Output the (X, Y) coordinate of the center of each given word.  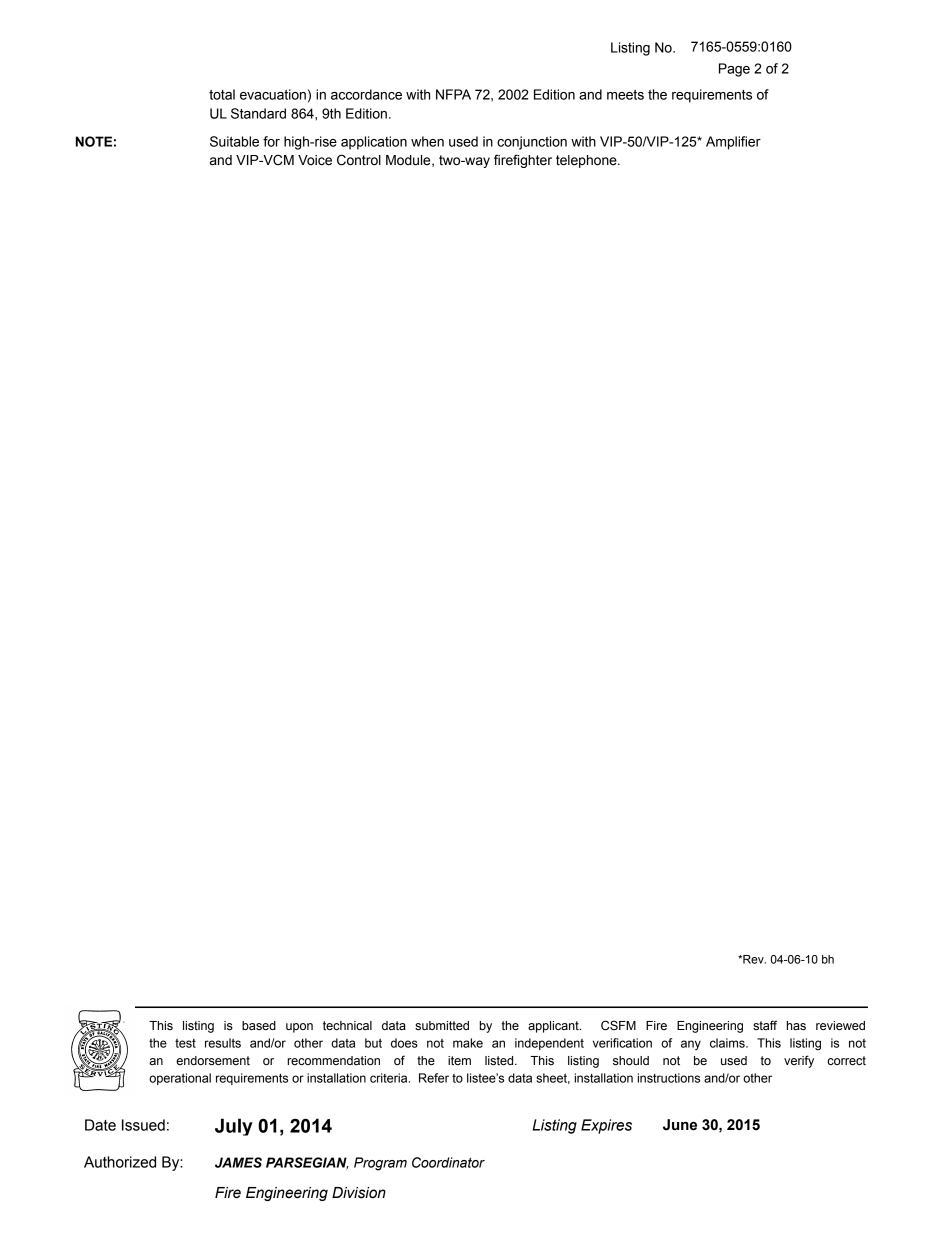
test (185, 1043)
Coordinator (448, 1162)
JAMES (238, 1162)
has (796, 1025)
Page (734, 70)
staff (765, 1025)
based (259, 1025)
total (222, 94)
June (680, 1125)
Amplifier (733, 143)
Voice (315, 160)
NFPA (453, 94)
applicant (554, 1027)
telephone (587, 161)
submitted (442, 1026)
